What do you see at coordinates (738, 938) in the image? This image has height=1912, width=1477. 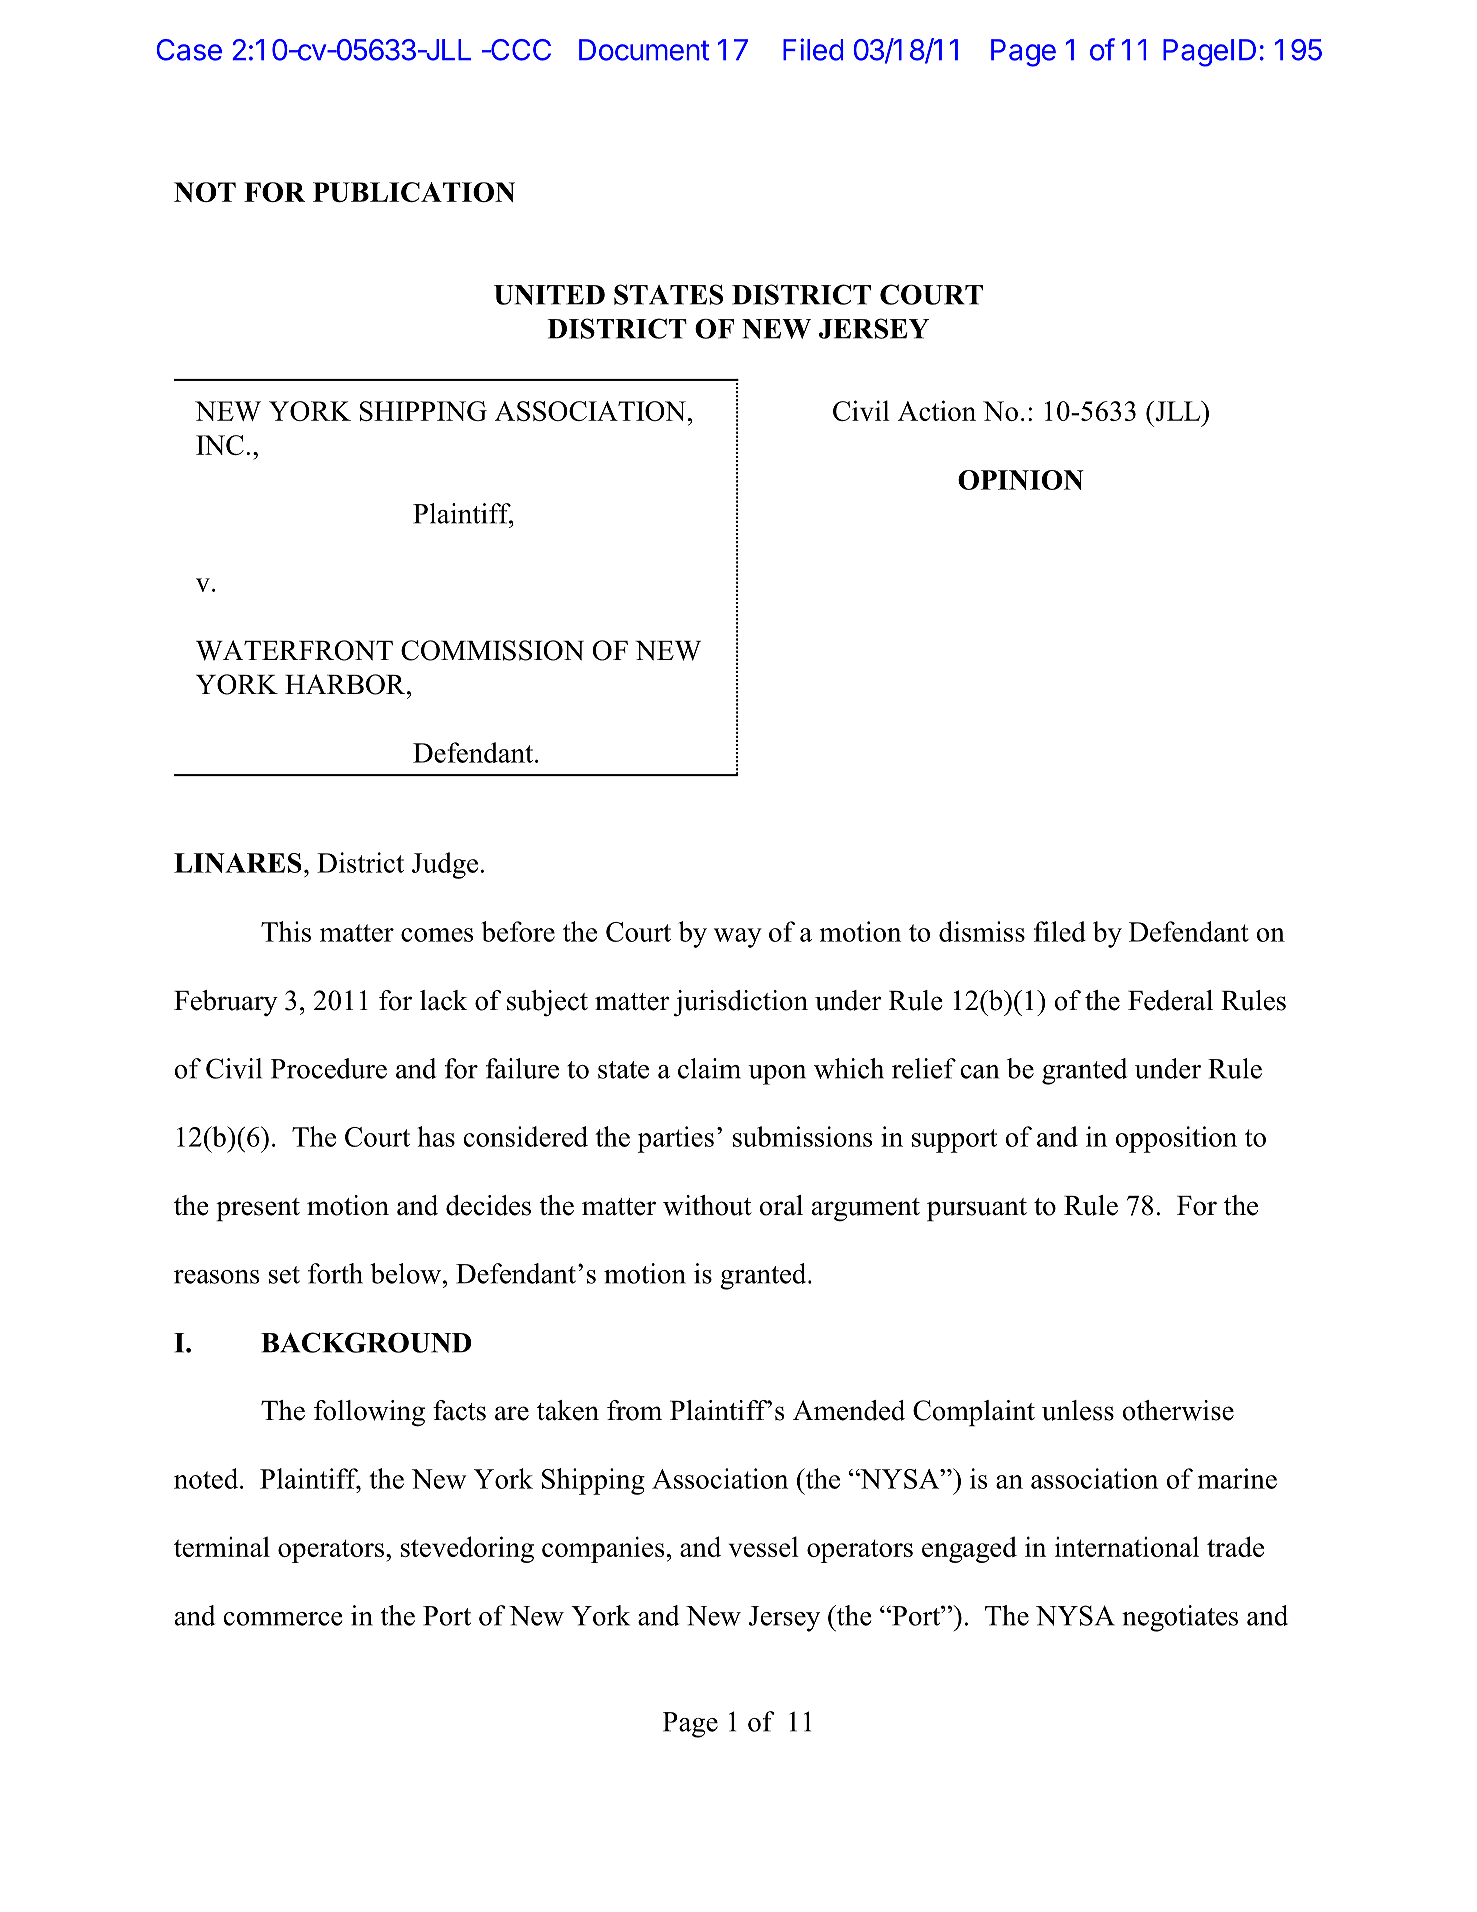 I see `way` at bounding box center [738, 938].
